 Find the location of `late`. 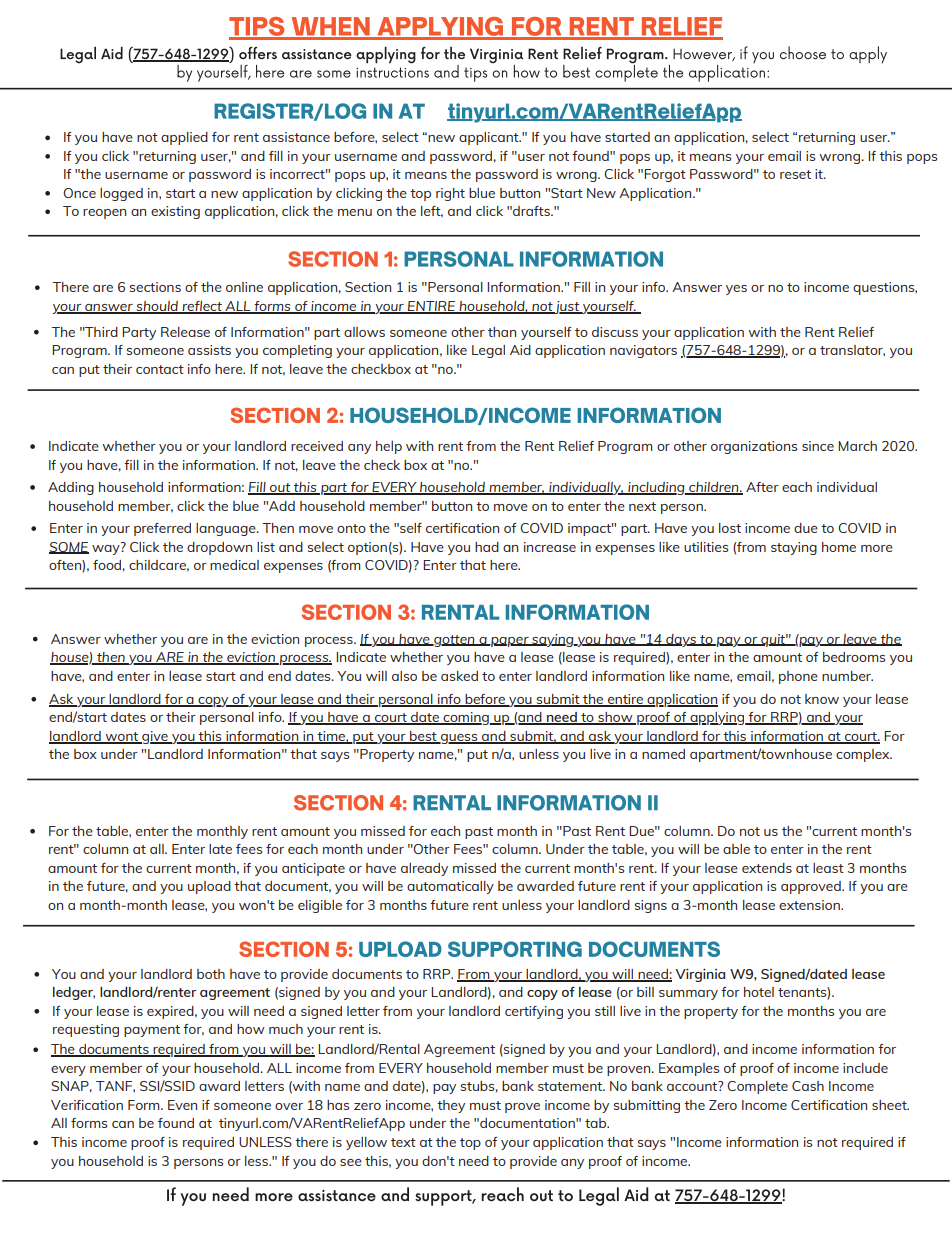

late is located at coordinates (220, 849).
